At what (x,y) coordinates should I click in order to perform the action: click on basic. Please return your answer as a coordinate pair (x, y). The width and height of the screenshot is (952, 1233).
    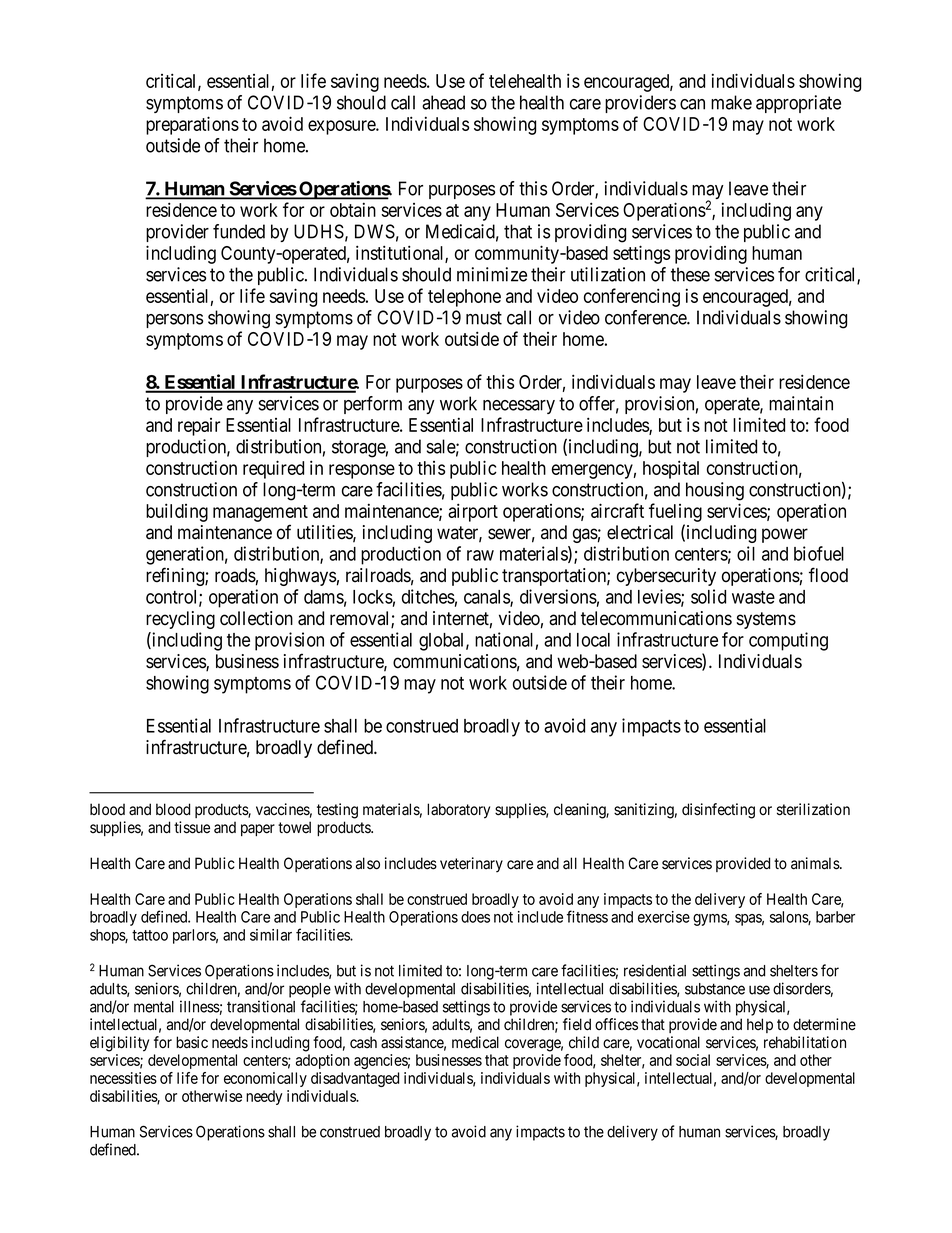
    Looking at the image, I should click on (192, 1042).
